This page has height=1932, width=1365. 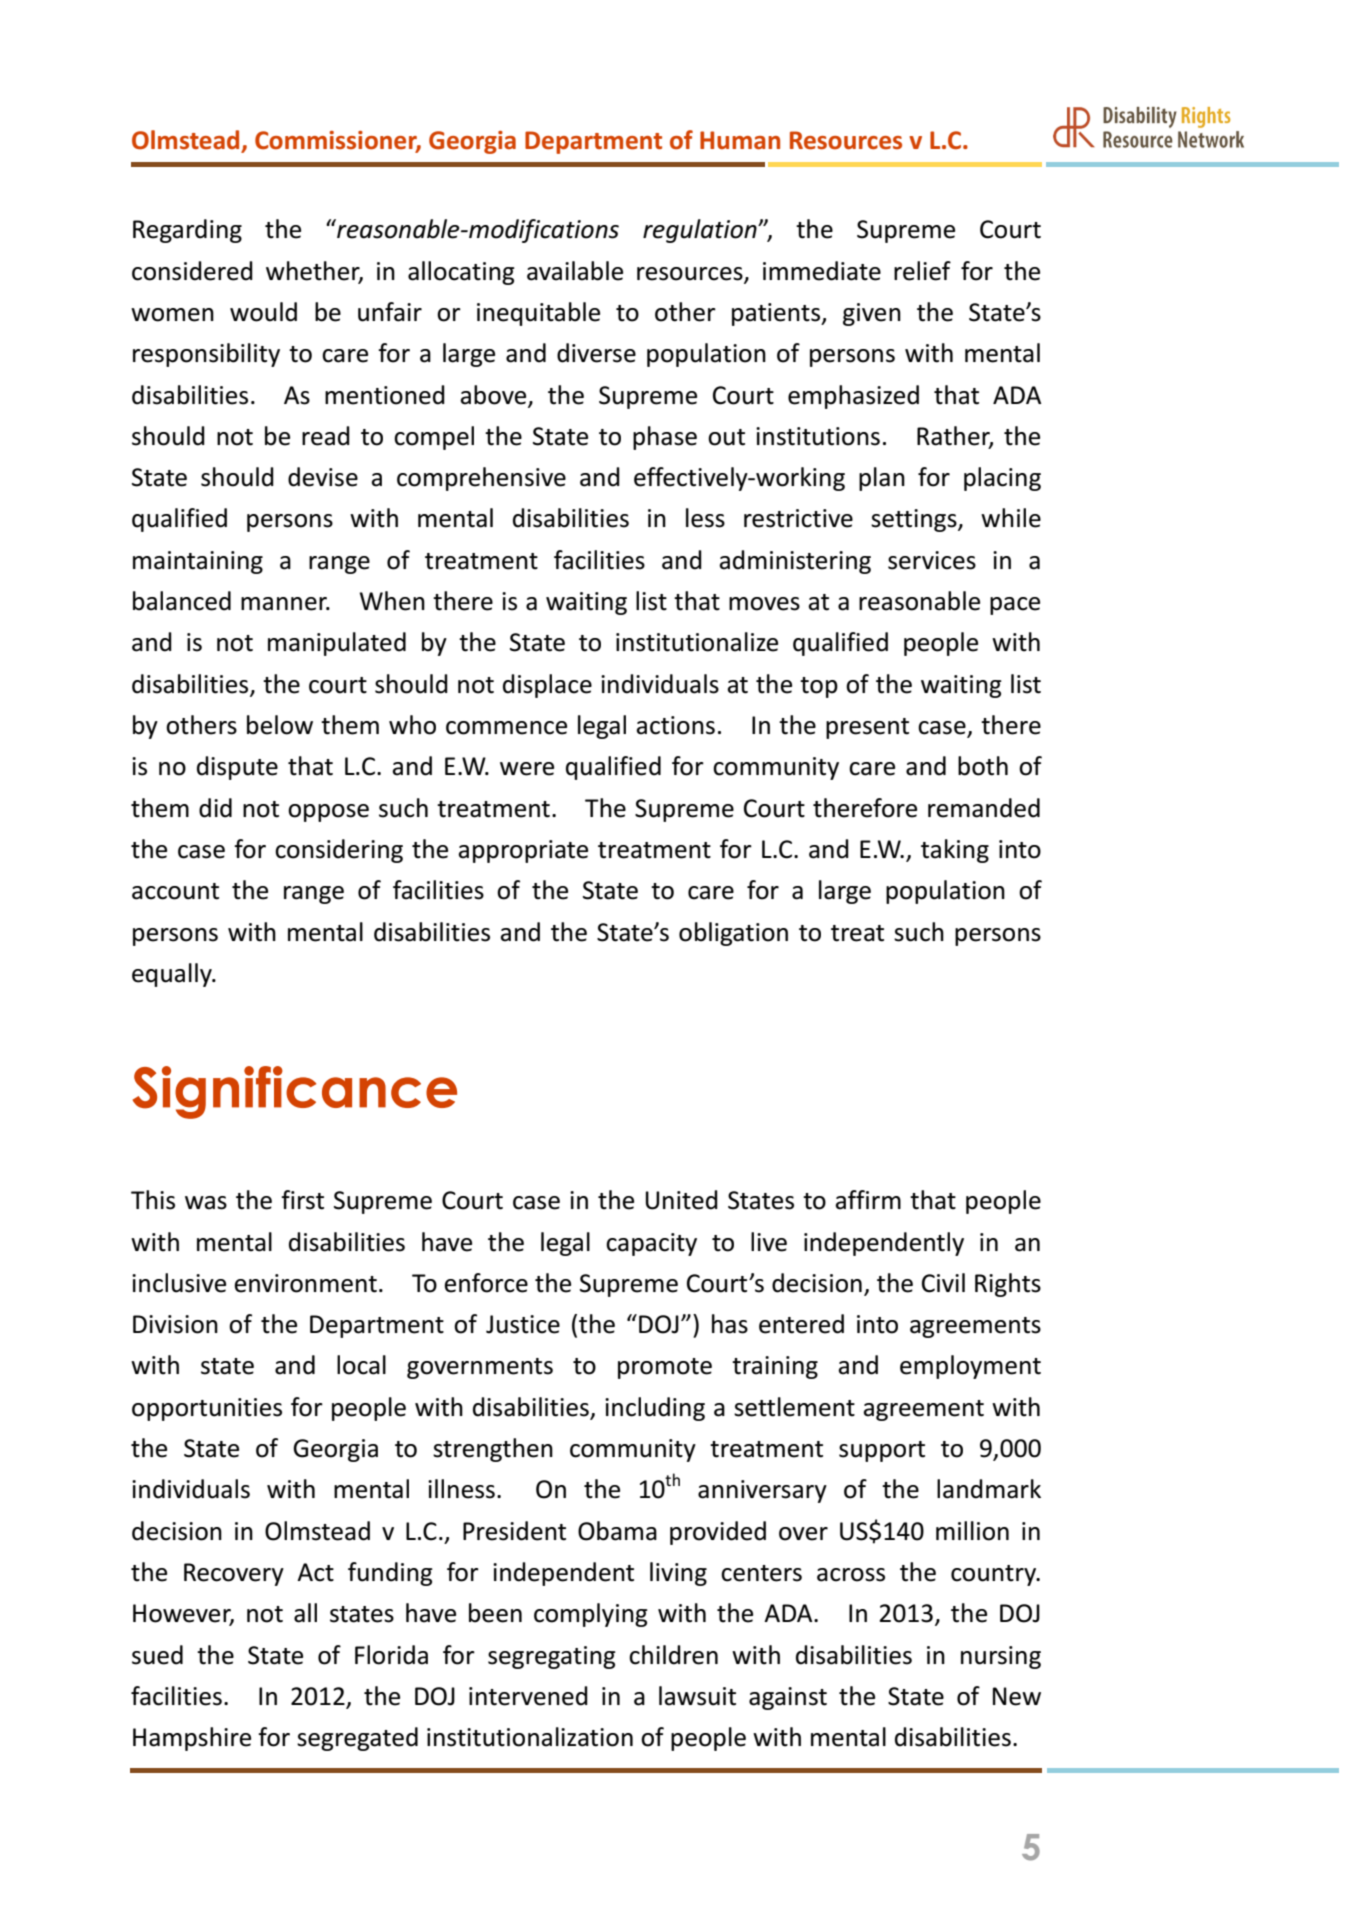 What do you see at coordinates (192, 1739) in the page?
I see `Hampshire` at bounding box center [192, 1739].
